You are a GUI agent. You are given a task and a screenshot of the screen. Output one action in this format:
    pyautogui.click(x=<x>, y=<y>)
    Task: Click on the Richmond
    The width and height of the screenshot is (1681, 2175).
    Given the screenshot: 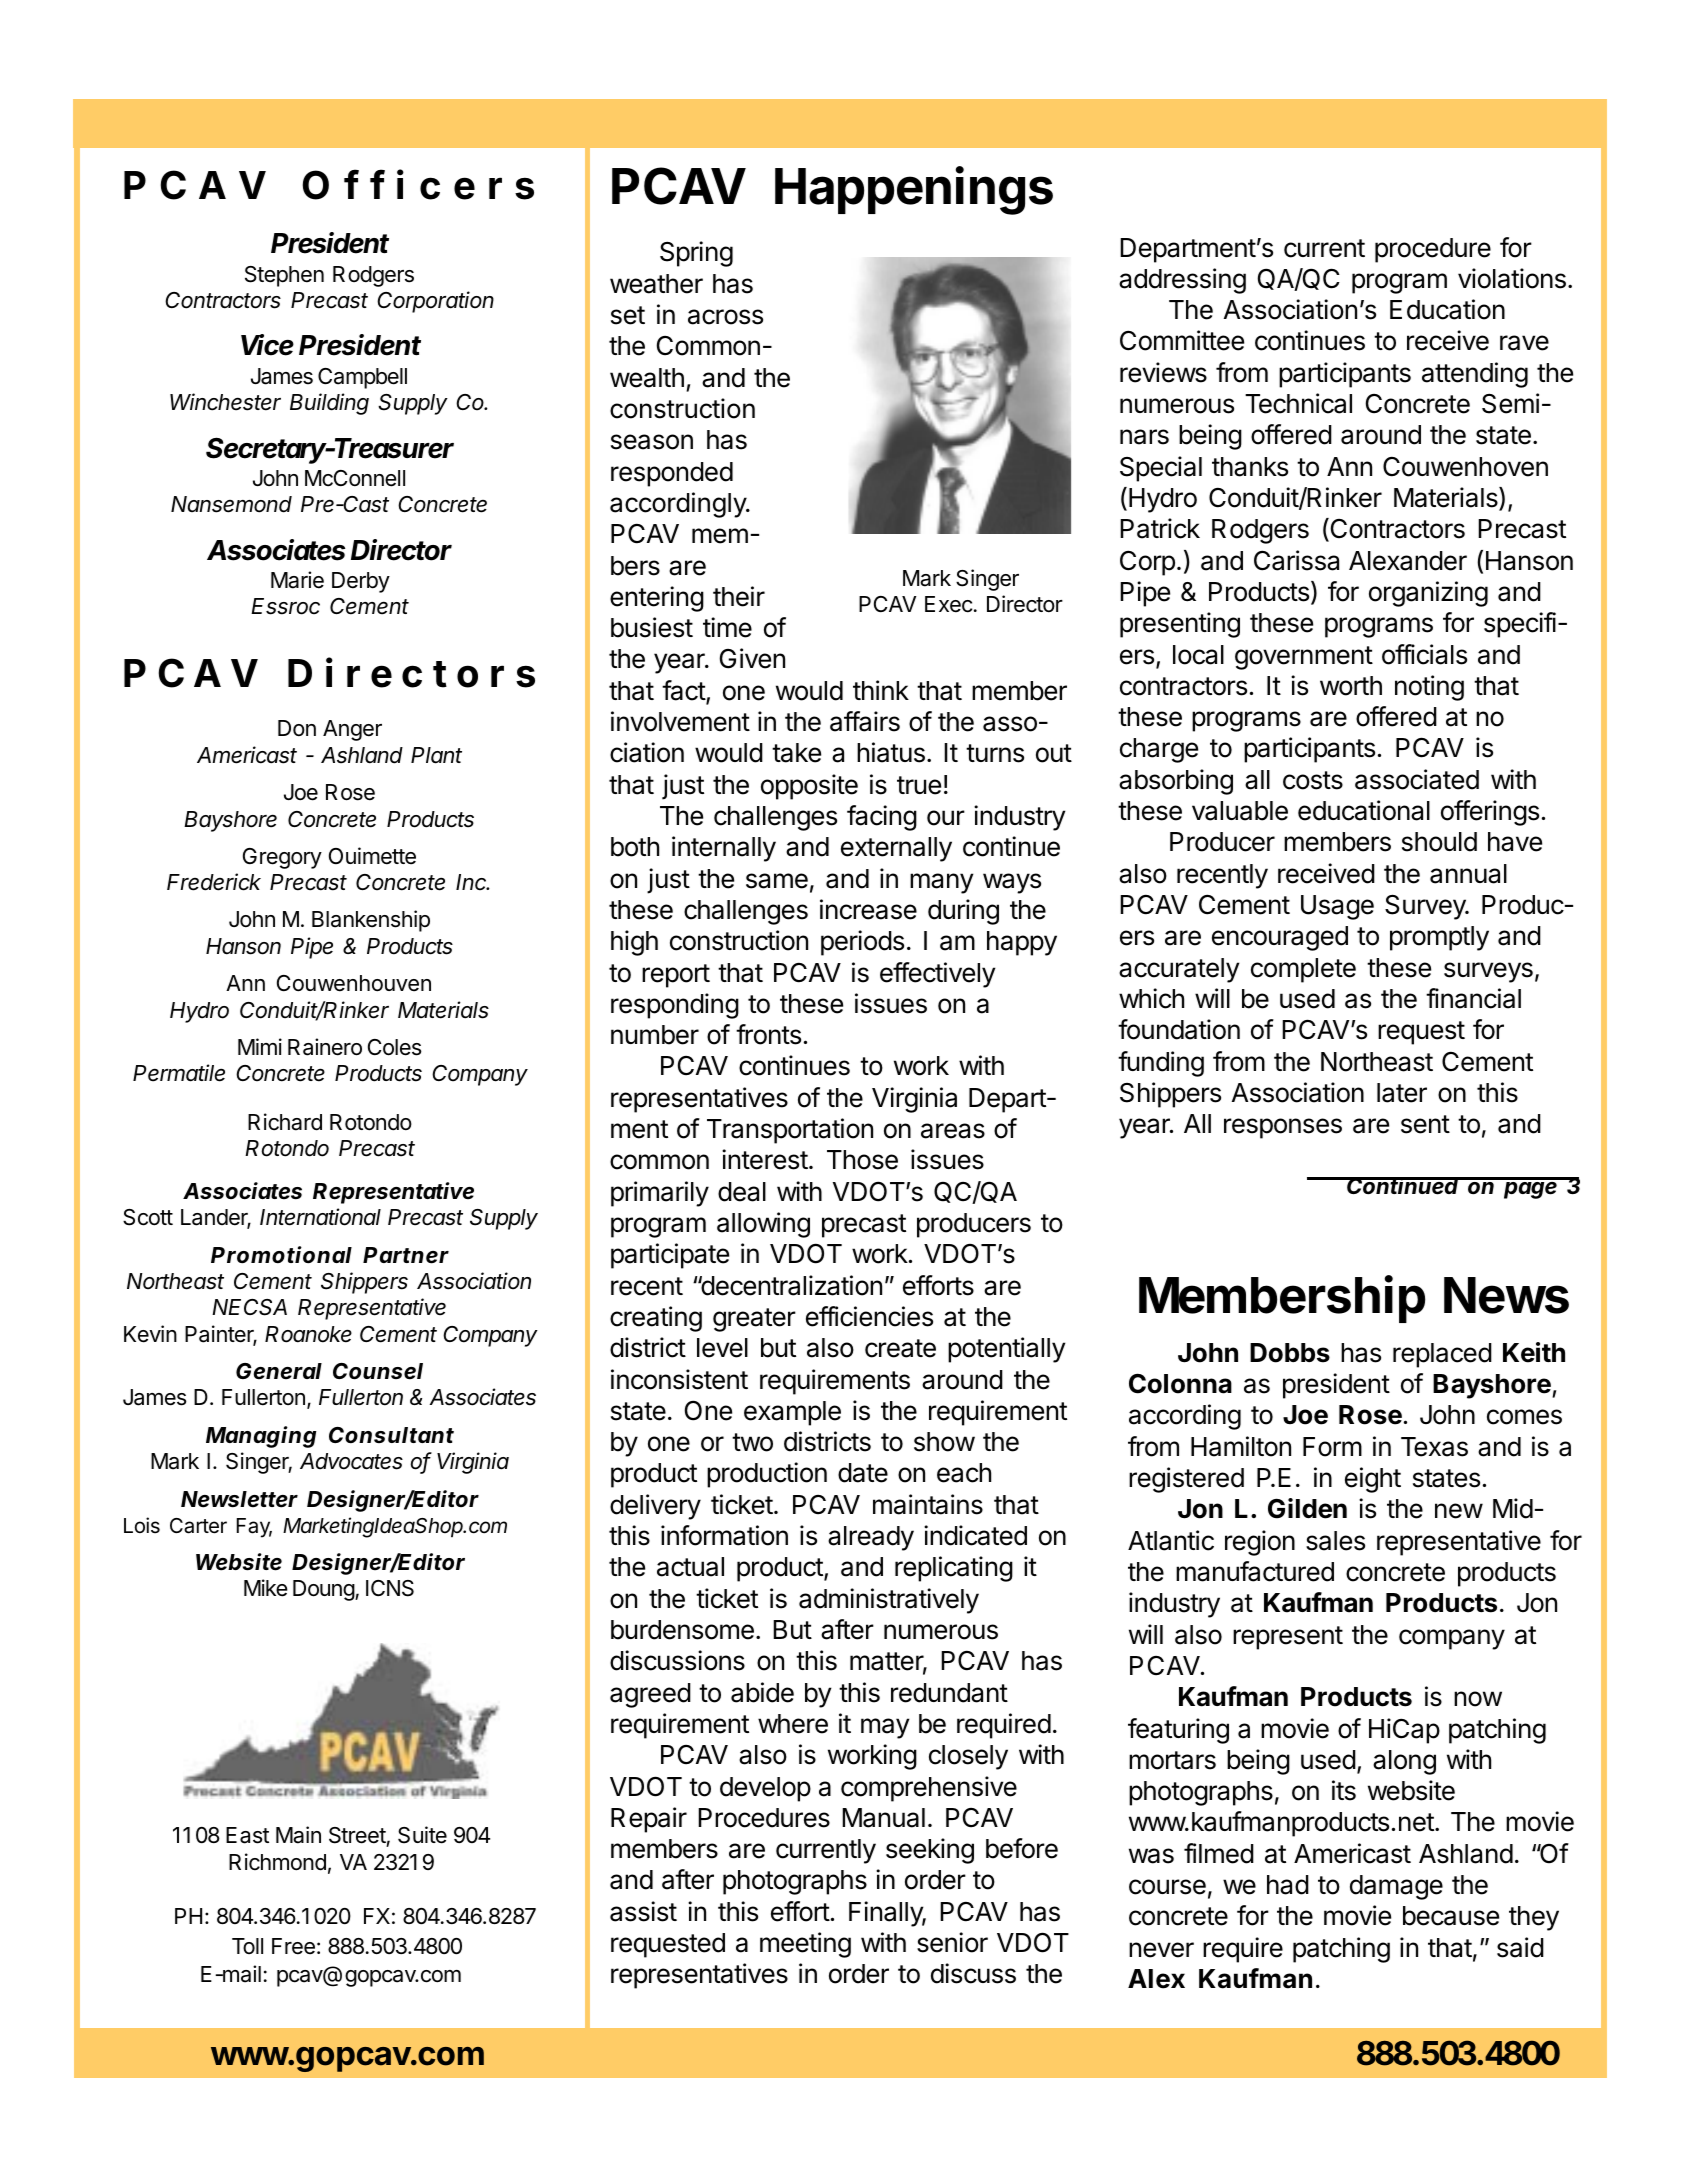 What is the action you would take?
    pyautogui.click(x=277, y=1862)
